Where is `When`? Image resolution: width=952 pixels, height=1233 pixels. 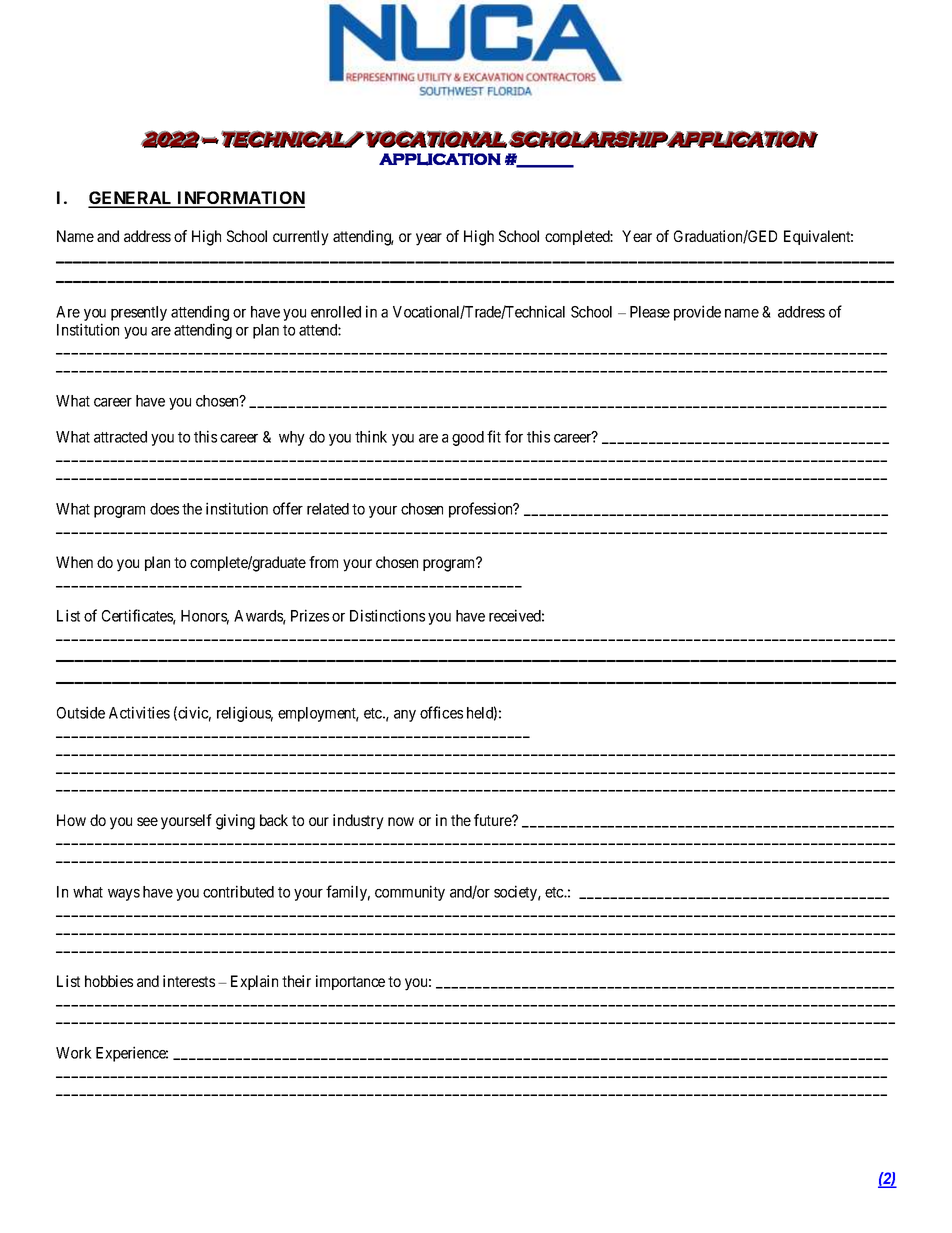
When is located at coordinates (74, 562).
